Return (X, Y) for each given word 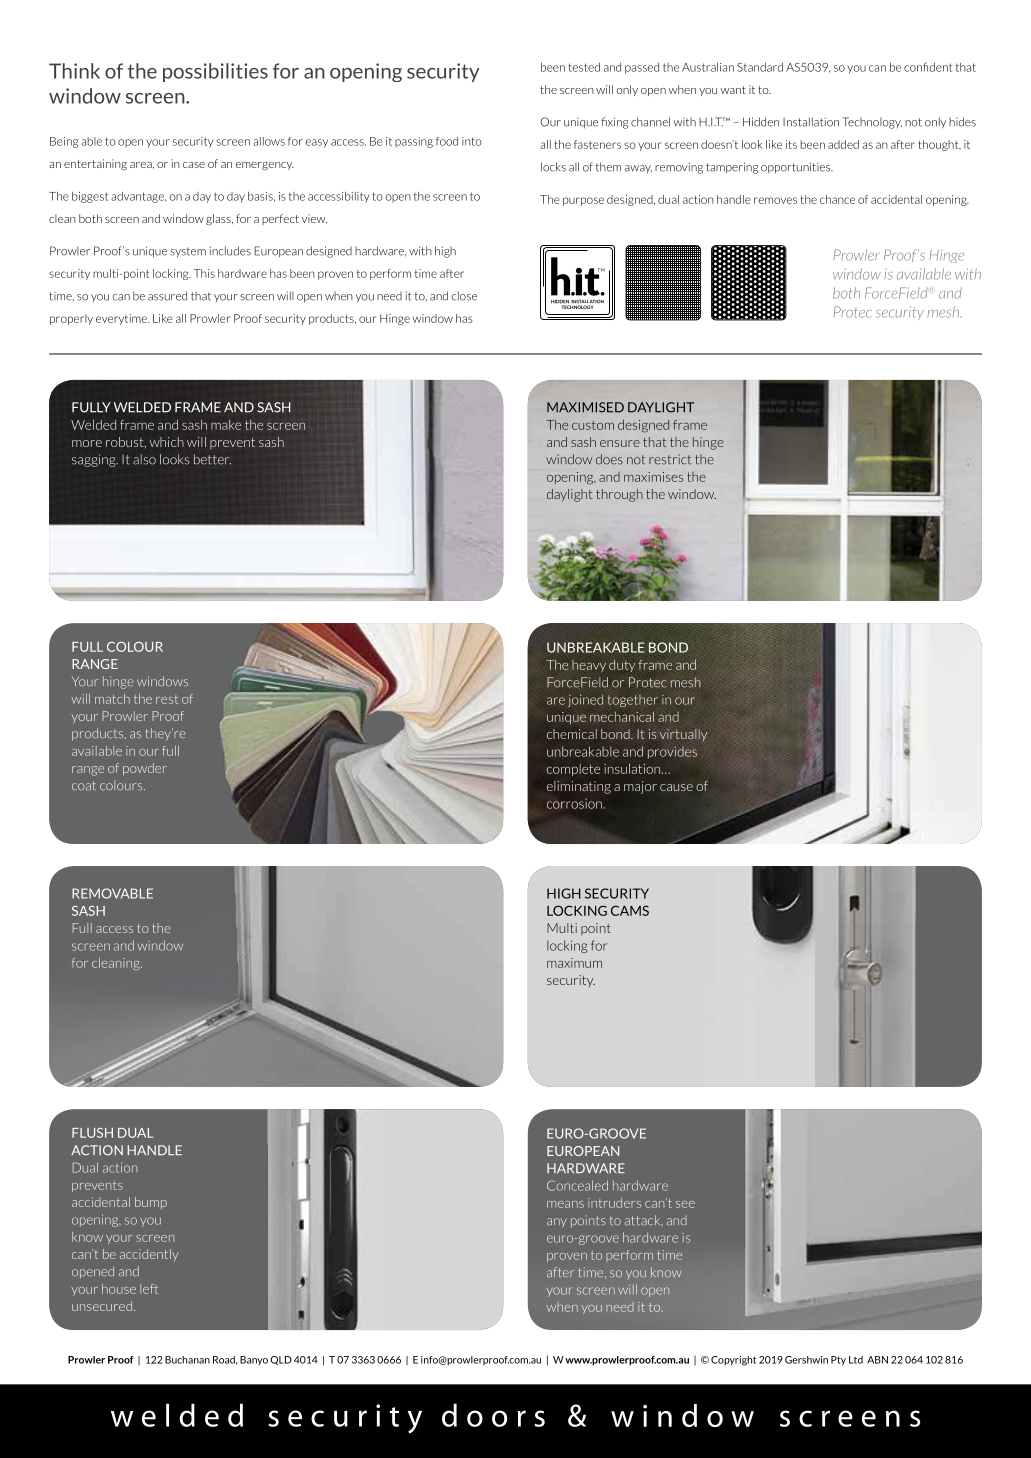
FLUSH (92, 1133)
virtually (683, 735)
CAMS (630, 910)
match (112, 699)
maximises (653, 477)
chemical (572, 734)
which (167, 442)
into (472, 141)
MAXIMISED (585, 407)
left (149, 1289)
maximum (574, 963)
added (843, 144)
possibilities (215, 72)
